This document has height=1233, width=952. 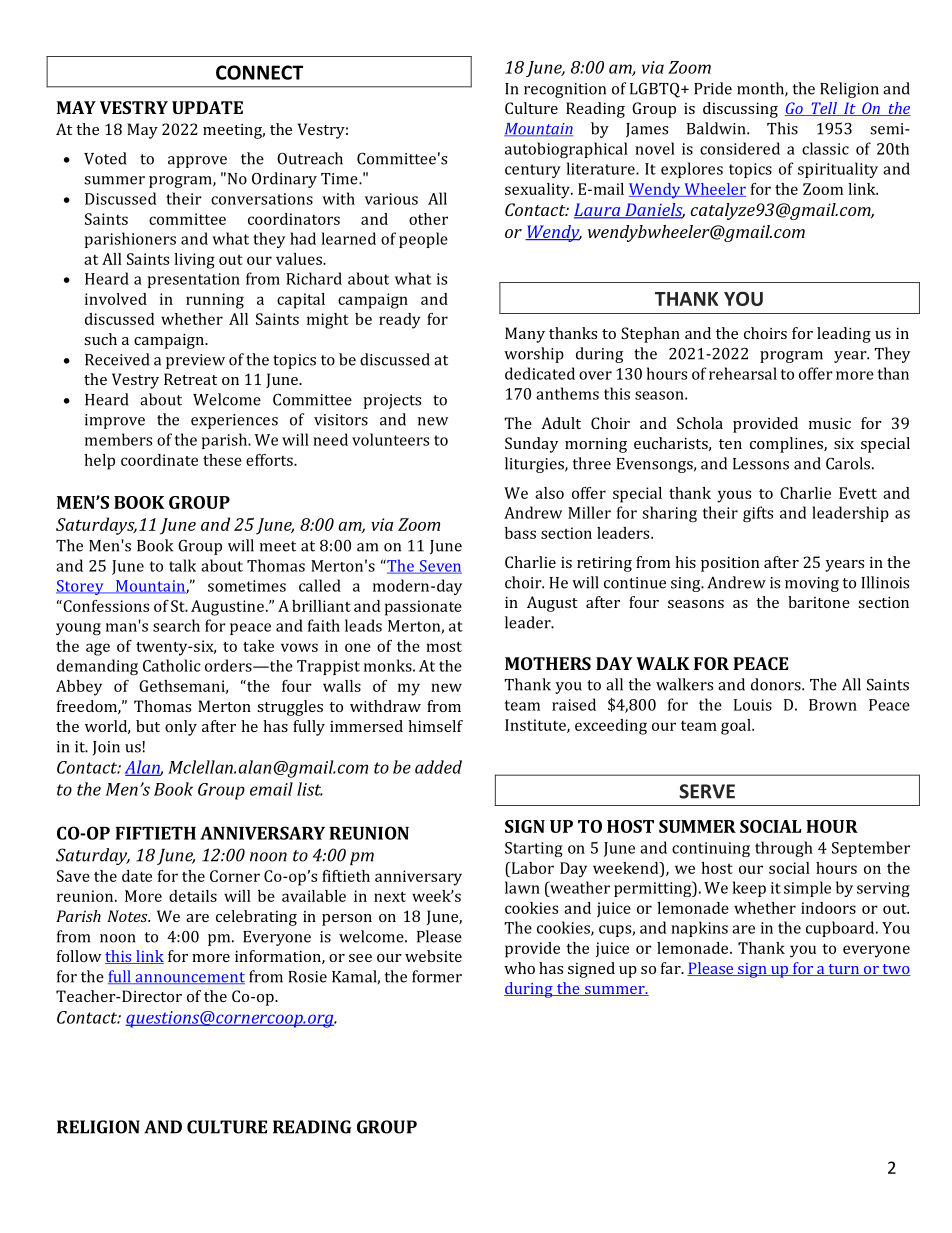 What do you see at coordinates (444, 646) in the document?
I see `most` at bounding box center [444, 646].
